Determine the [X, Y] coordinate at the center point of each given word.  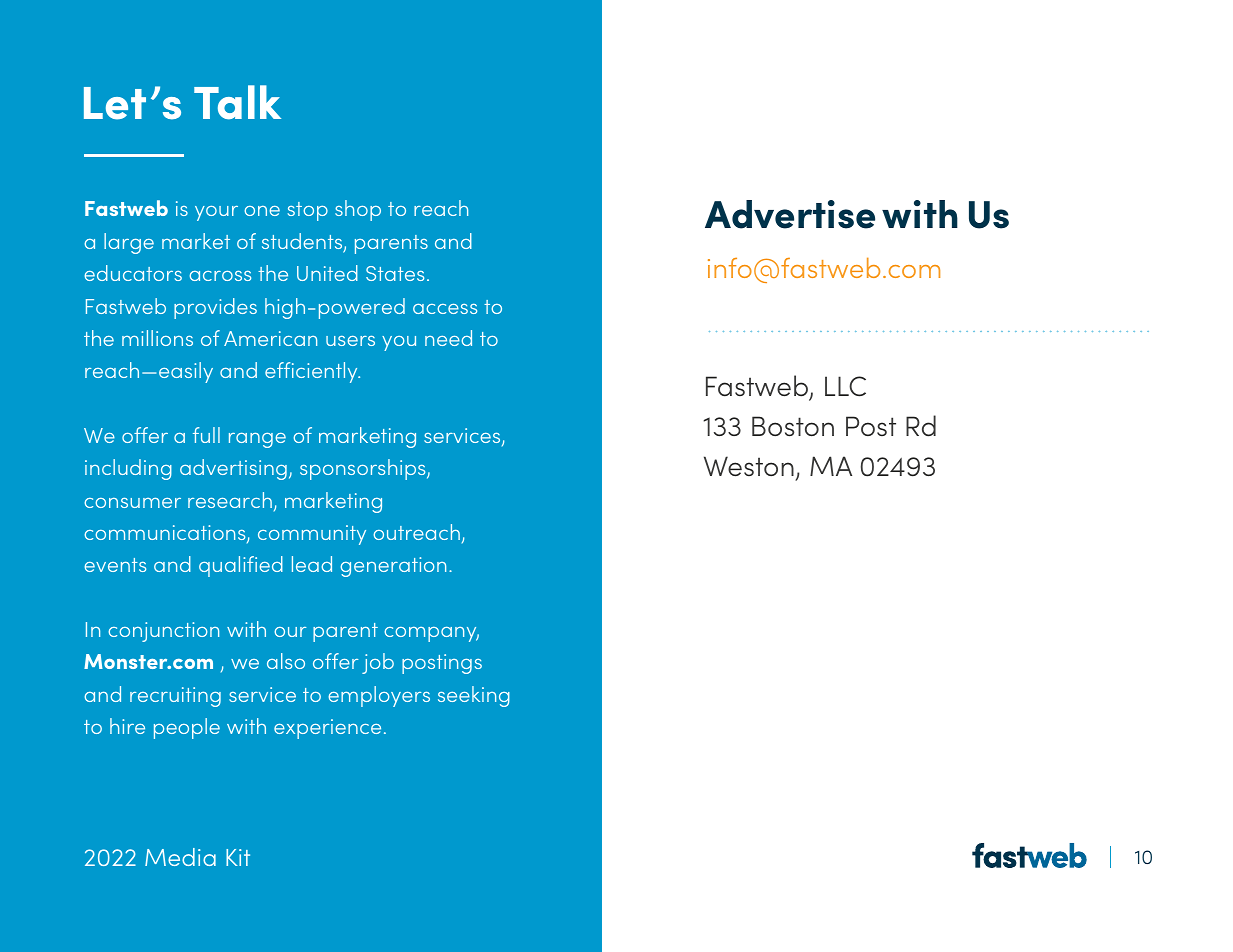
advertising [233, 469]
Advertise [790, 214]
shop [358, 210]
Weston [749, 466]
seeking [474, 696]
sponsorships [364, 469]
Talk [237, 102]
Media [180, 857]
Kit [238, 857]
